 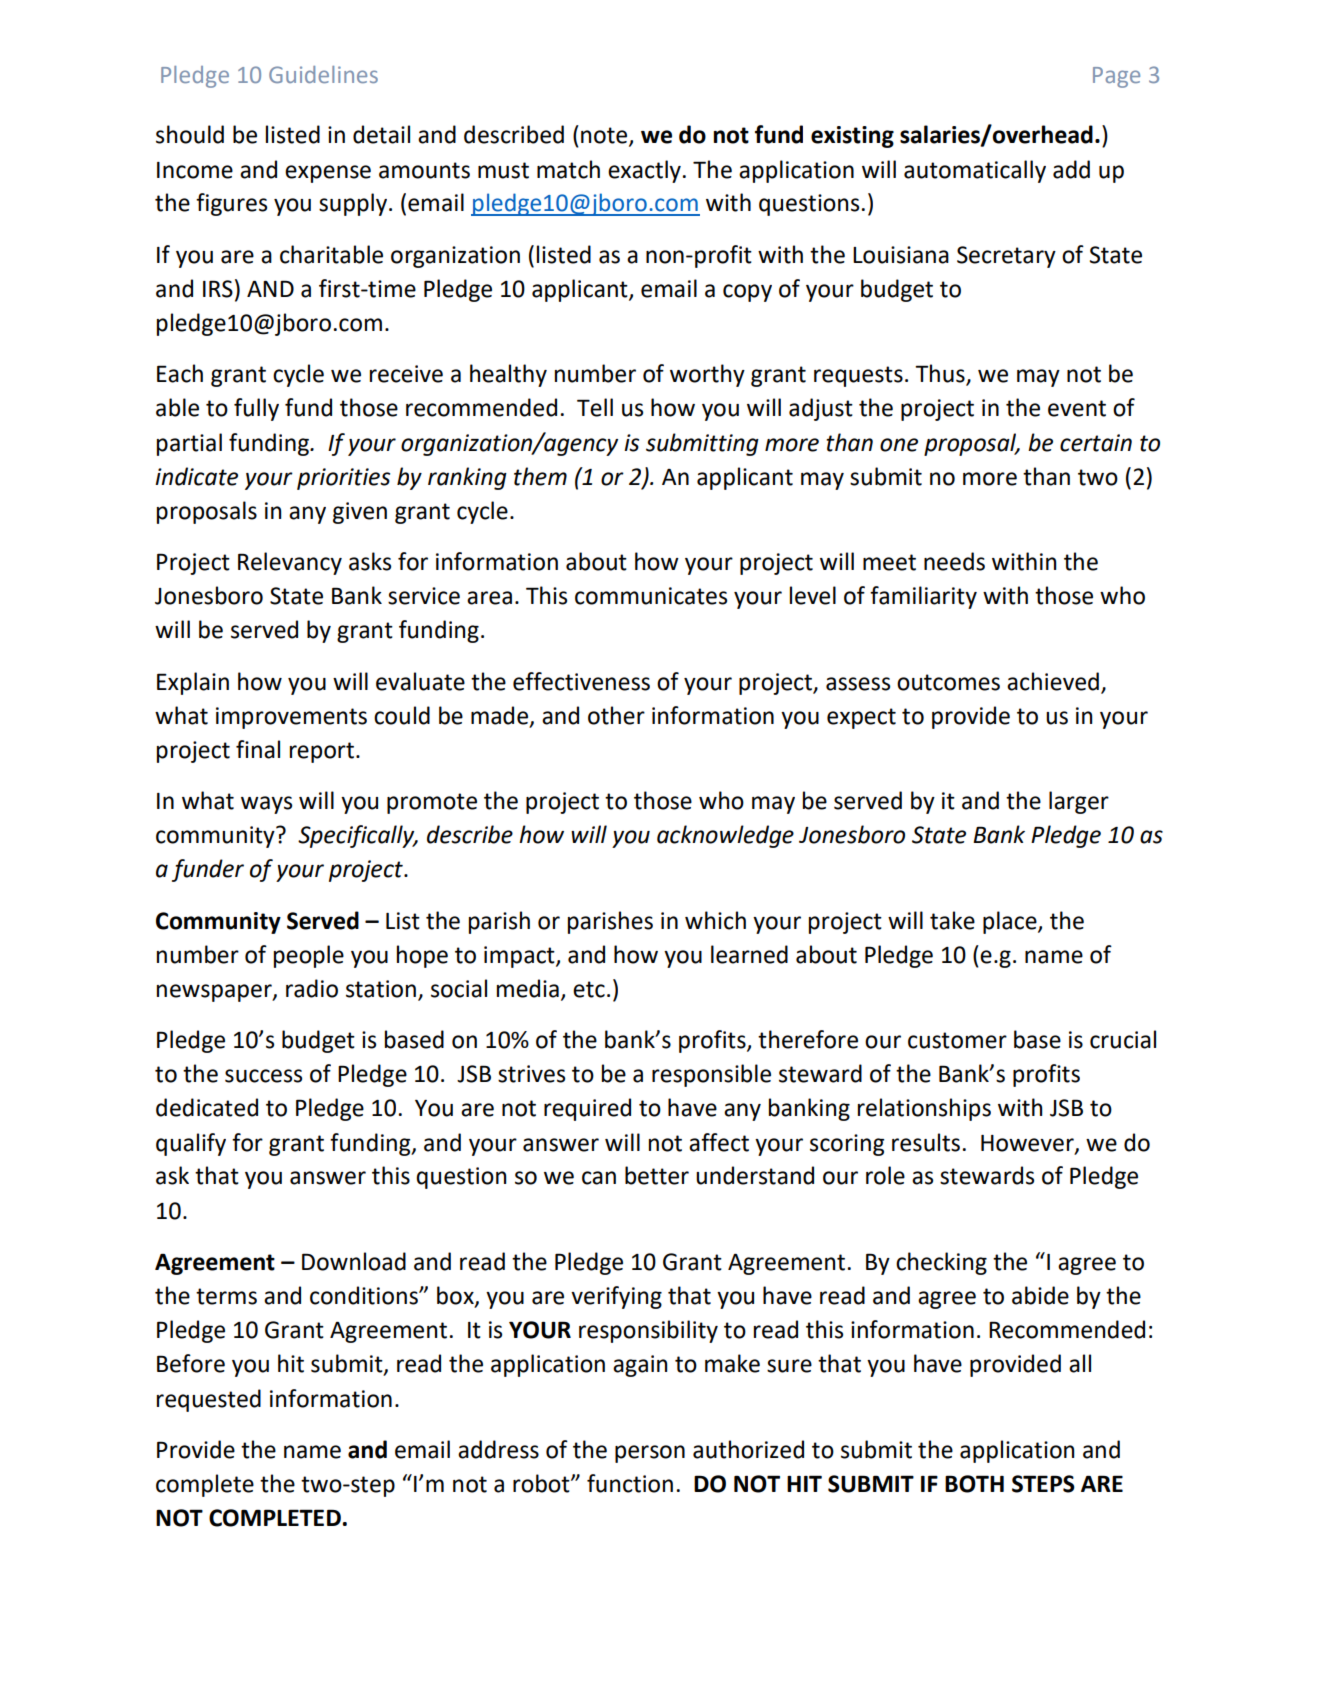 I want to click on customer, so click(x=957, y=1040).
